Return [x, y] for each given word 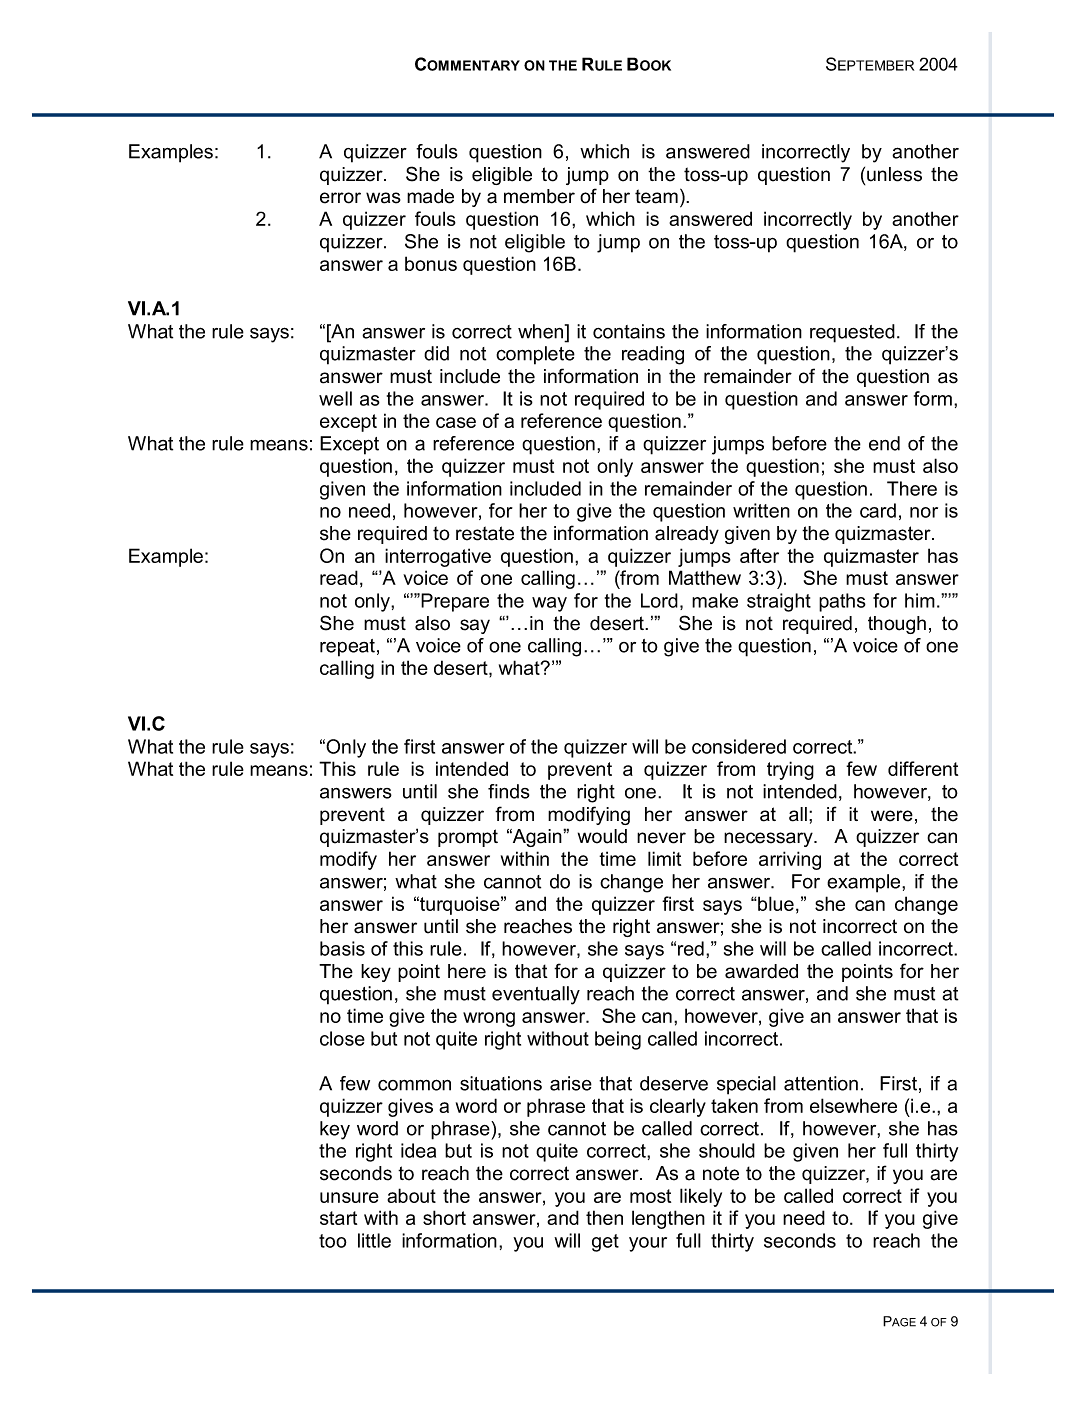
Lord [659, 600]
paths [842, 602]
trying [790, 770]
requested [852, 333]
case [456, 422]
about [411, 1195]
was [383, 198]
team [656, 196]
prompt [468, 838]
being [618, 1040]
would [602, 836]
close [342, 1038]
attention [821, 1083]
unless [894, 174]
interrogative [438, 557]
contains [629, 331]
